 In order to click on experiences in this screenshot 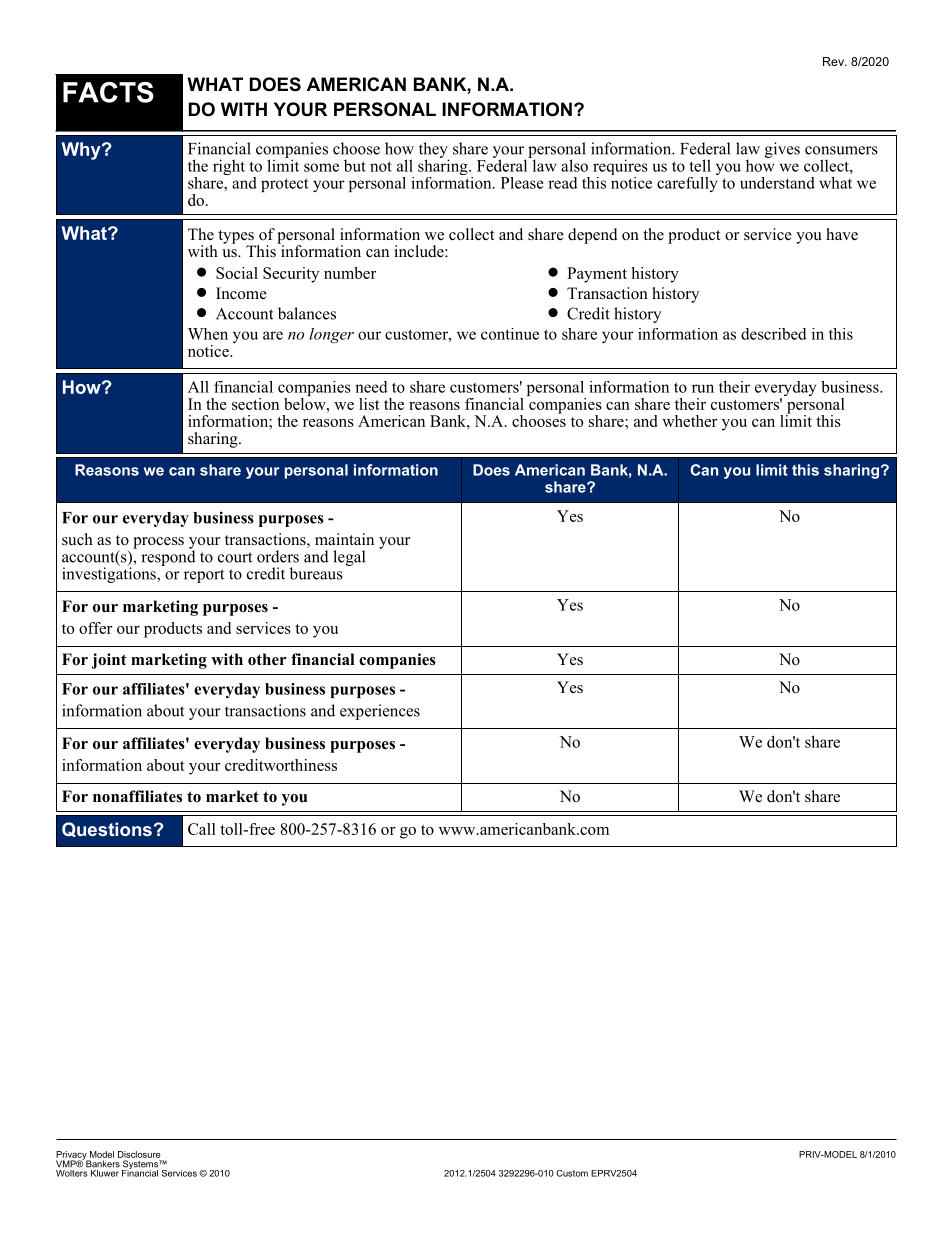, I will do `click(380, 712)`.
